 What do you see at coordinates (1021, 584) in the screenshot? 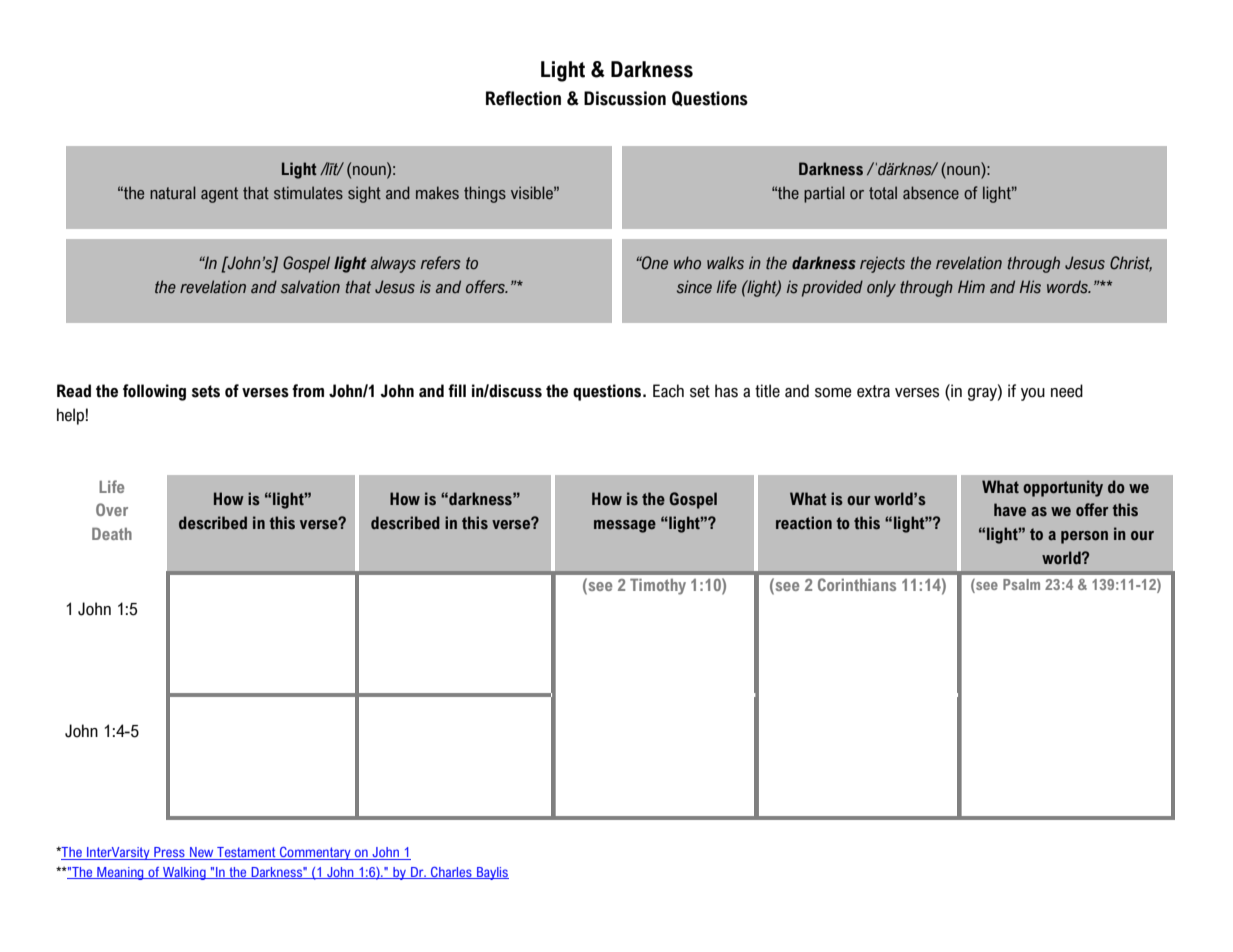
I see `Psalm` at bounding box center [1021, 584].
